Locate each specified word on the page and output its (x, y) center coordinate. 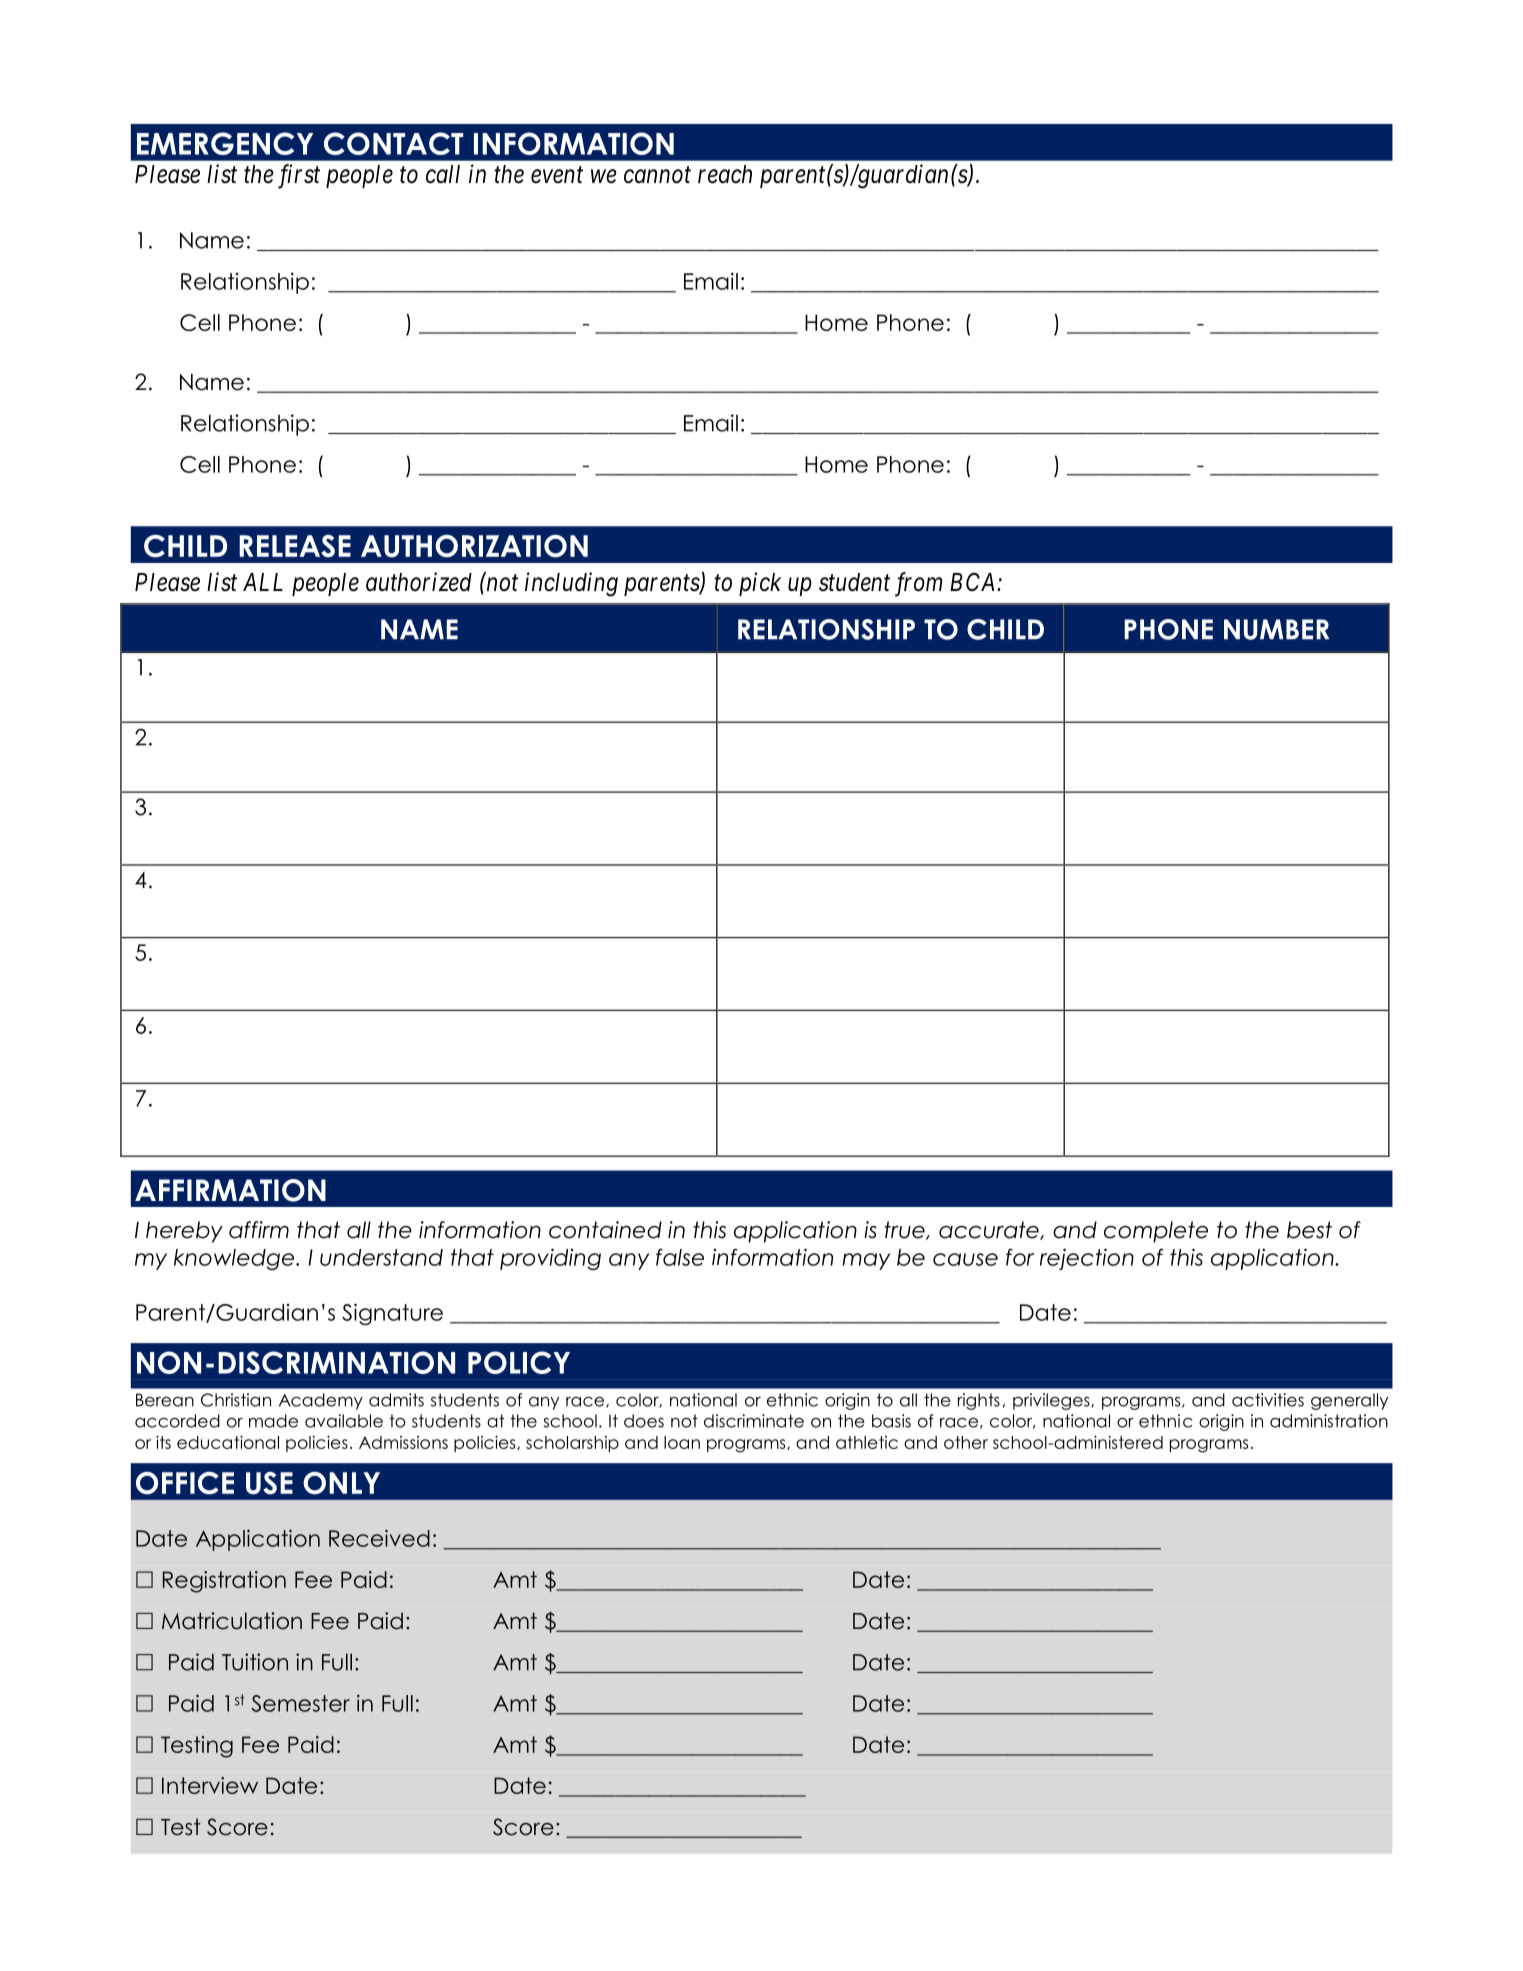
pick (760, 584)
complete (1156, 1232)
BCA (974, 581)
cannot (657, 175)
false (680, 1257)
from (918, 584)
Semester (301, 1703)
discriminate (754, 1421)
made (273, 1421)
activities (1268, 1400)
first (299, 176)
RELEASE (295, 546)
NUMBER (1276, 629)
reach (725, 174)
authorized (419, 582)
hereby (184, 1232)
